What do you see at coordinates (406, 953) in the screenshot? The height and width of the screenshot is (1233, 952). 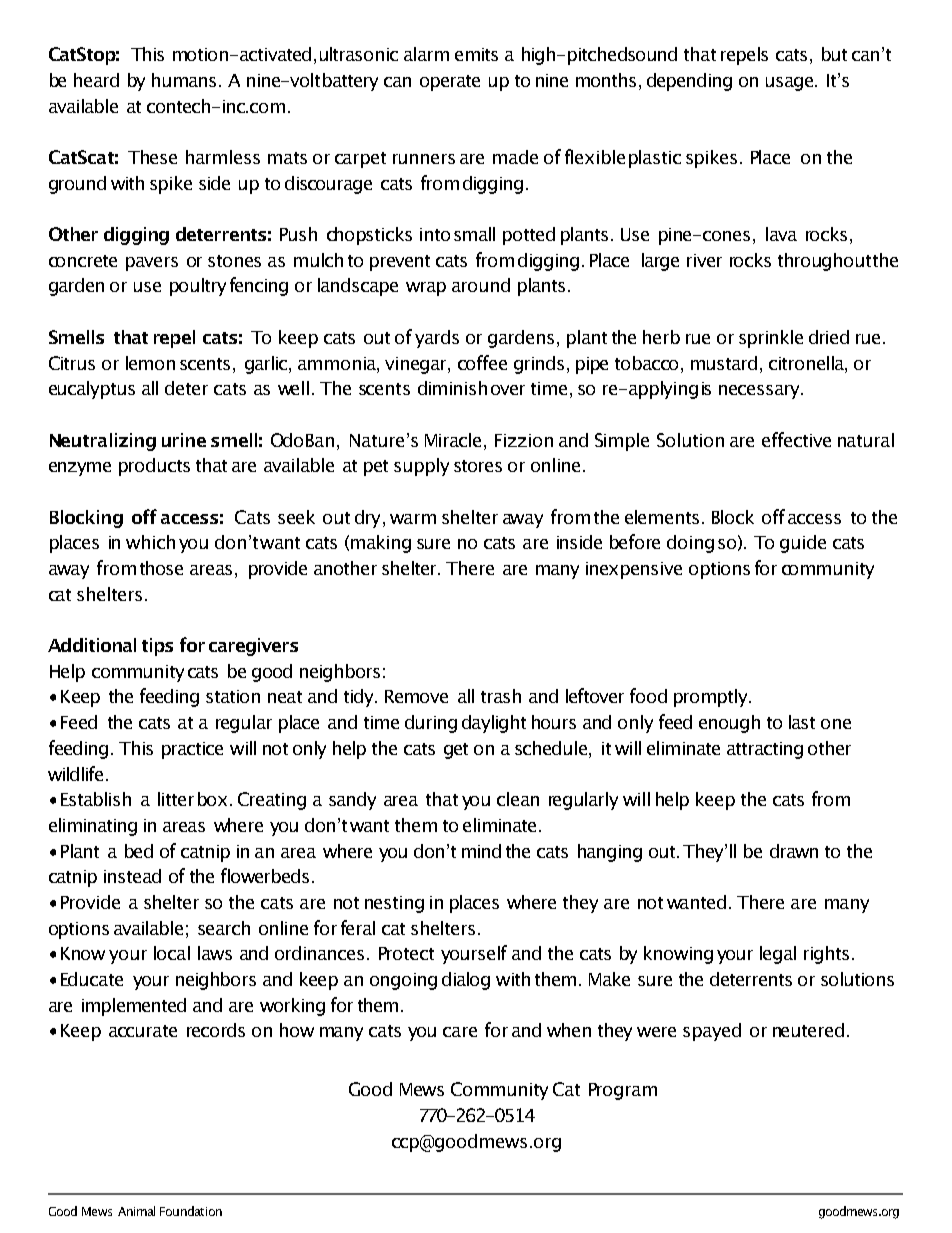 I see `Protect` at bounding box center [406, 953].
